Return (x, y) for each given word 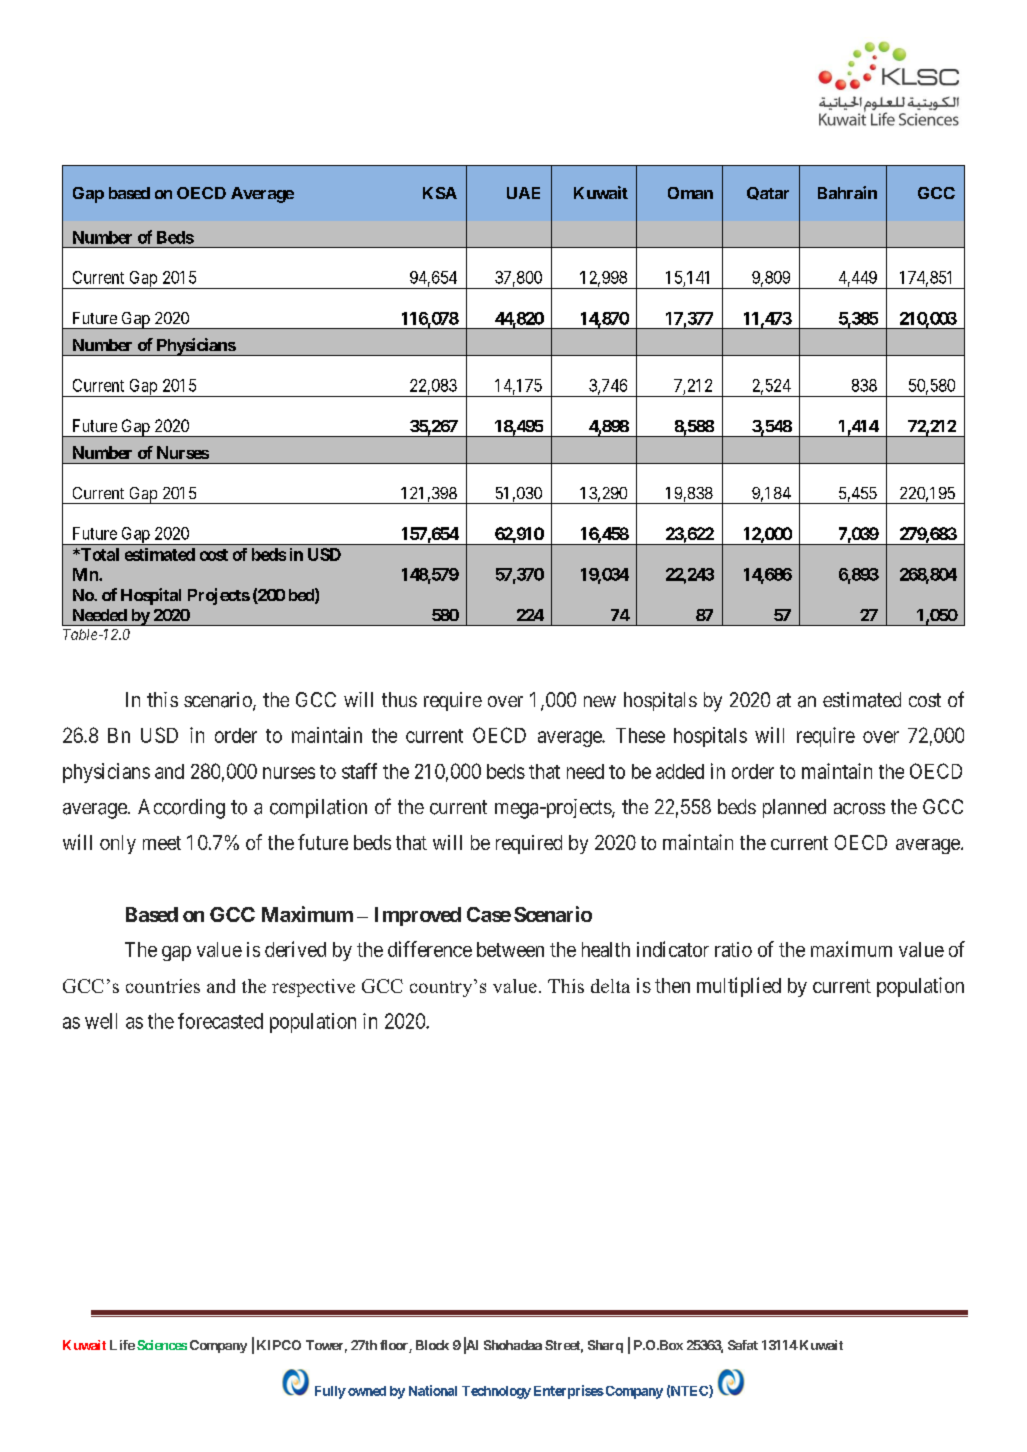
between (510, 949)
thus (399, 699)
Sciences (162, 1345)
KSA (440, 193)
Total (99, 554)
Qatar (768, 193)
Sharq (605, 1346)
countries (163, 986)
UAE (523, 193)
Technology (496, 1392)
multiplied (739, 987)
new (600, 701)
